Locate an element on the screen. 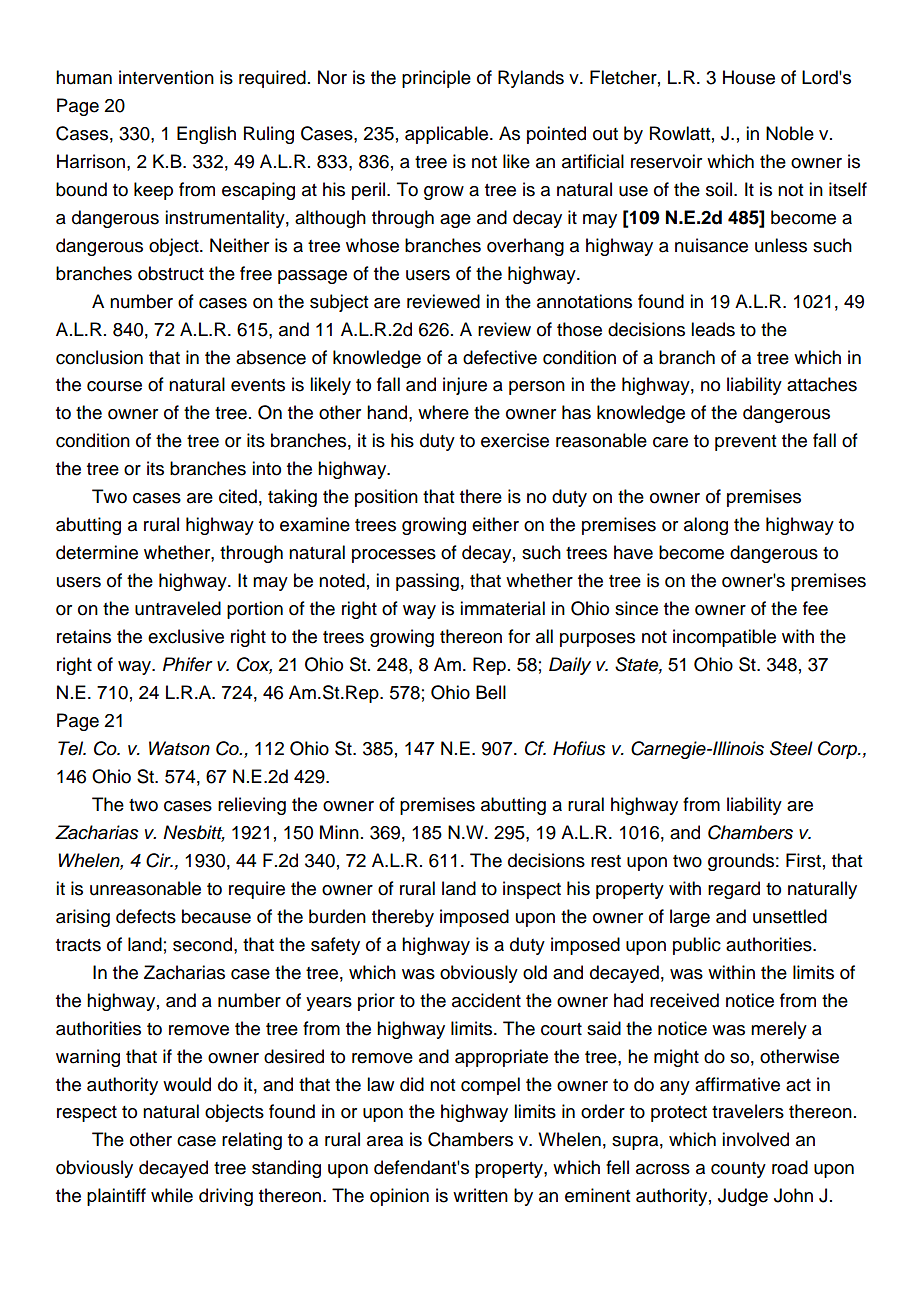  course is located at coordinates (114, 386).
